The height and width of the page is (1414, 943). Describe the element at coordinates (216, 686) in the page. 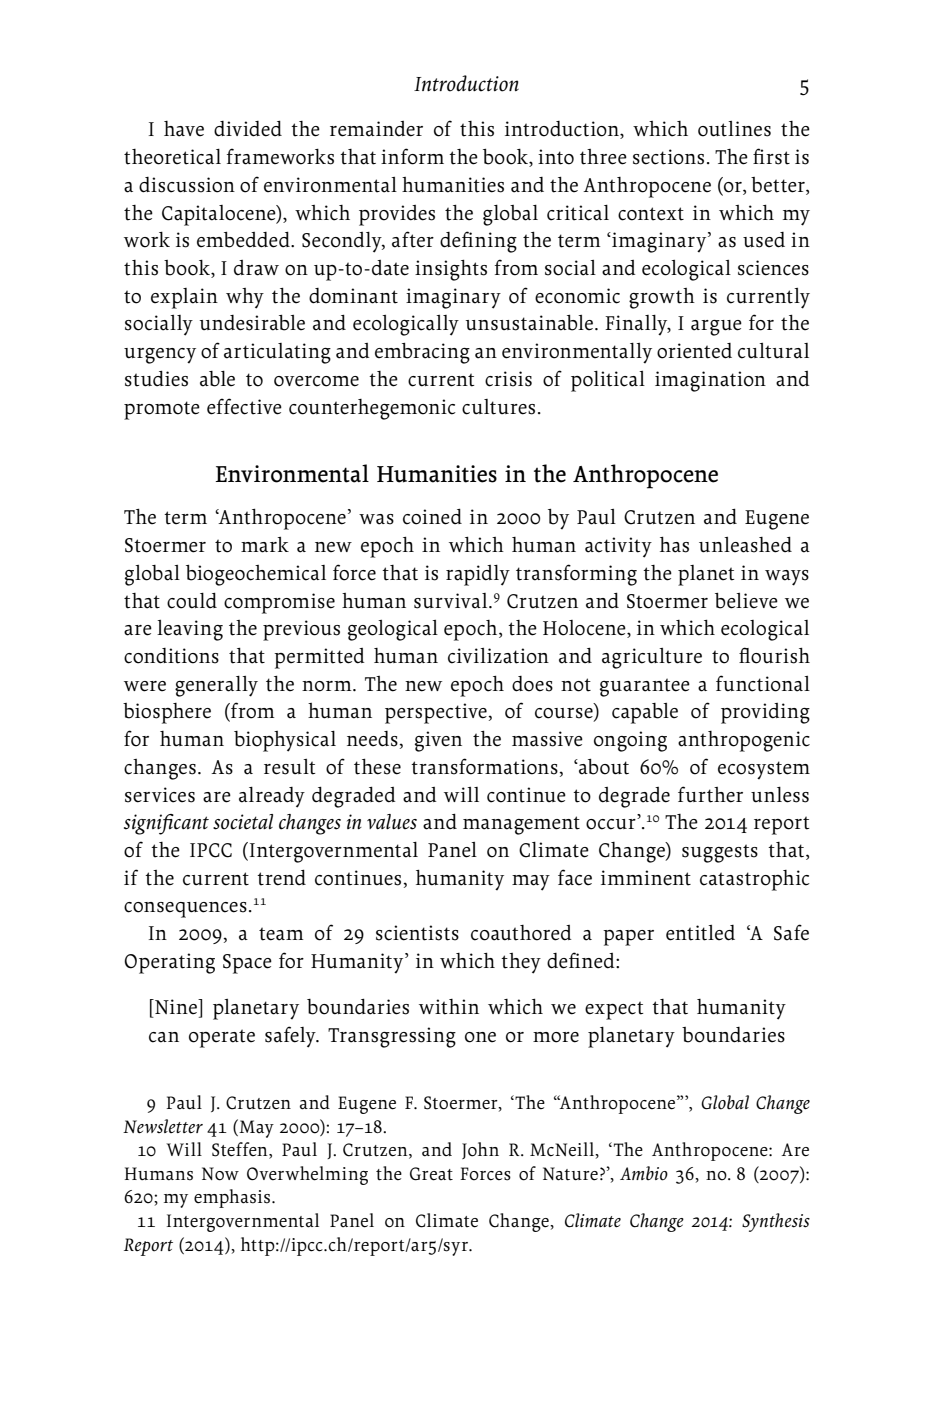

I see `generally` at that location.
